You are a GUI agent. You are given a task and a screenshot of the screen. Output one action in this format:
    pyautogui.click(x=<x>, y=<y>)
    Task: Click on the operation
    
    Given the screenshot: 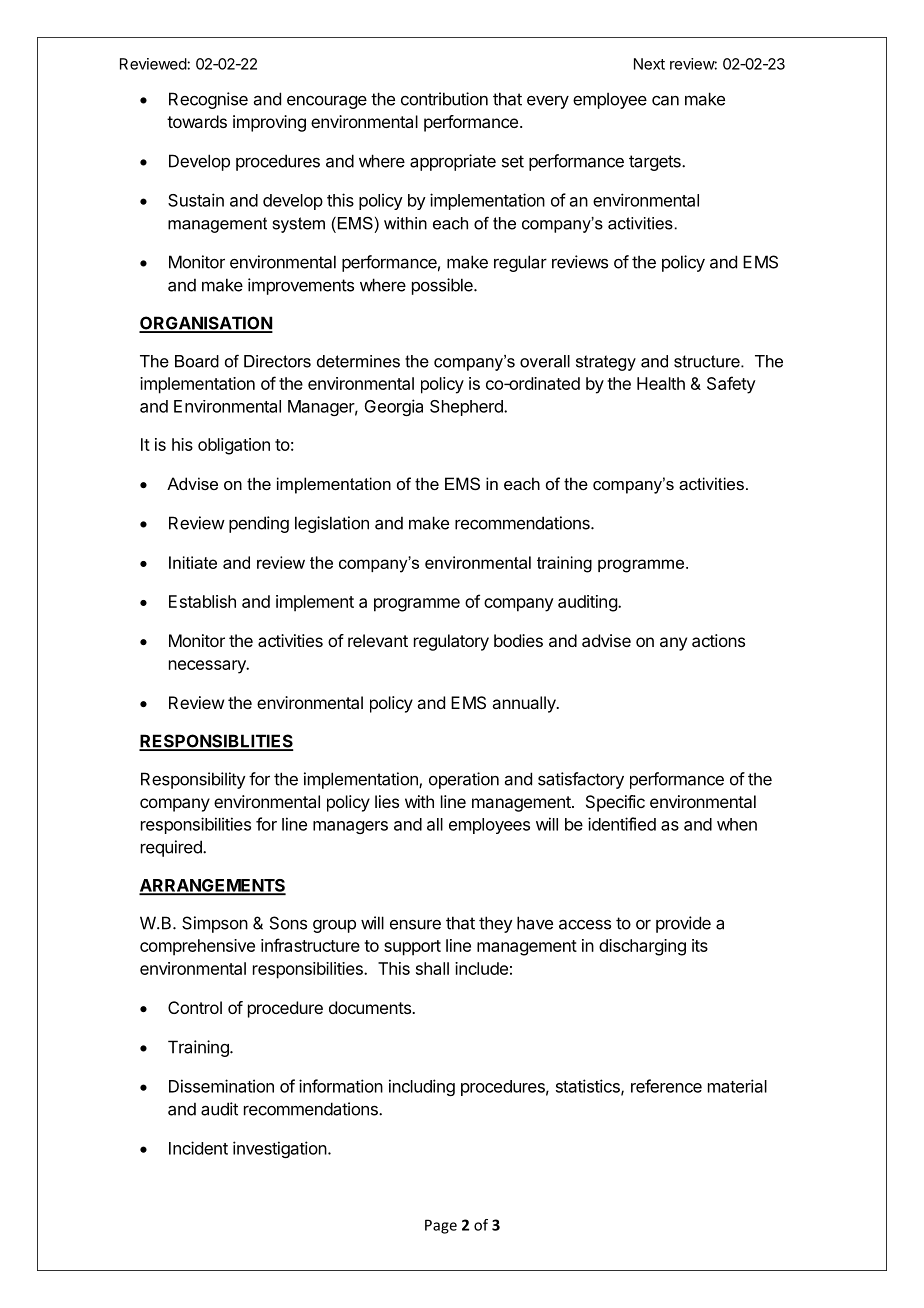 What is the action you would take?
    pyautogui.click(x=464, y=780)
